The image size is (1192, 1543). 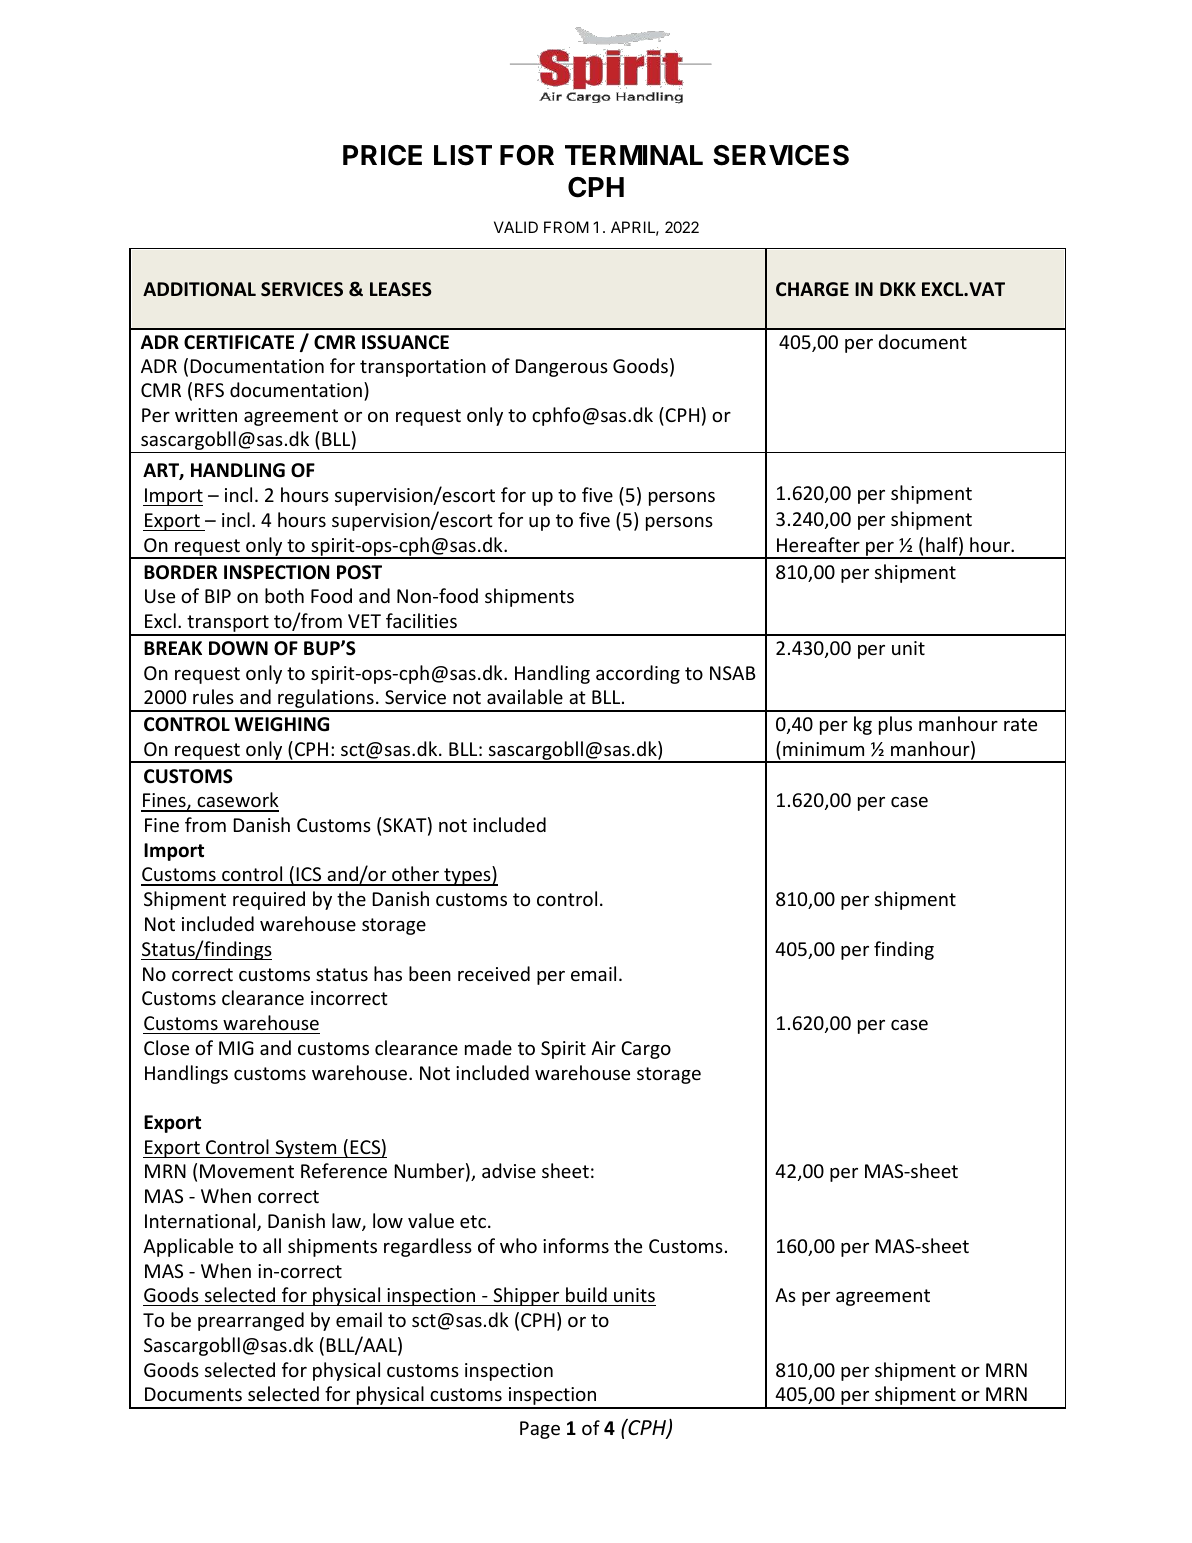 I want to click on written, so click(x=206, y=415).
